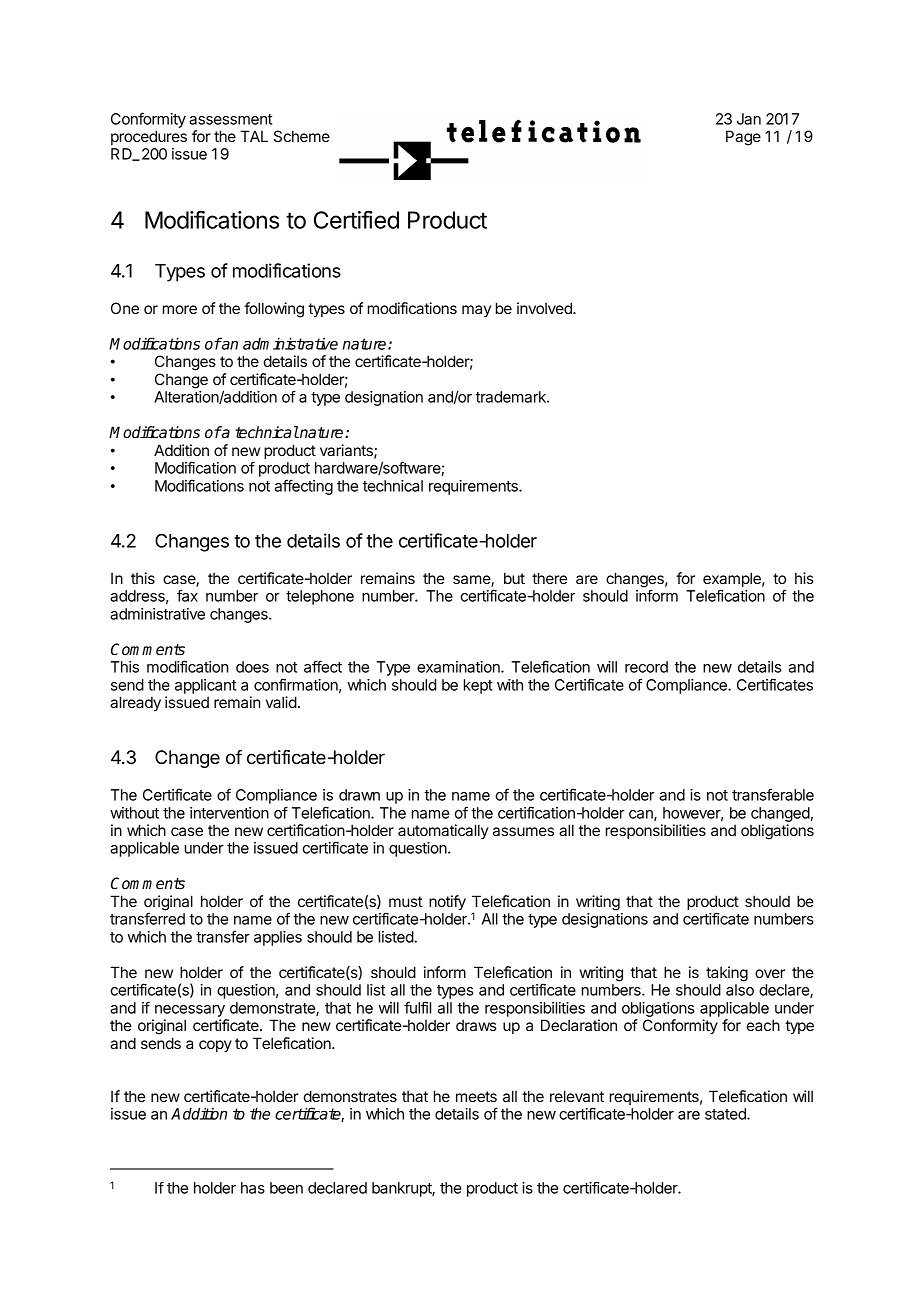 This page has height=1308, width=924. I want to click on assumes, so click(523, 831).
